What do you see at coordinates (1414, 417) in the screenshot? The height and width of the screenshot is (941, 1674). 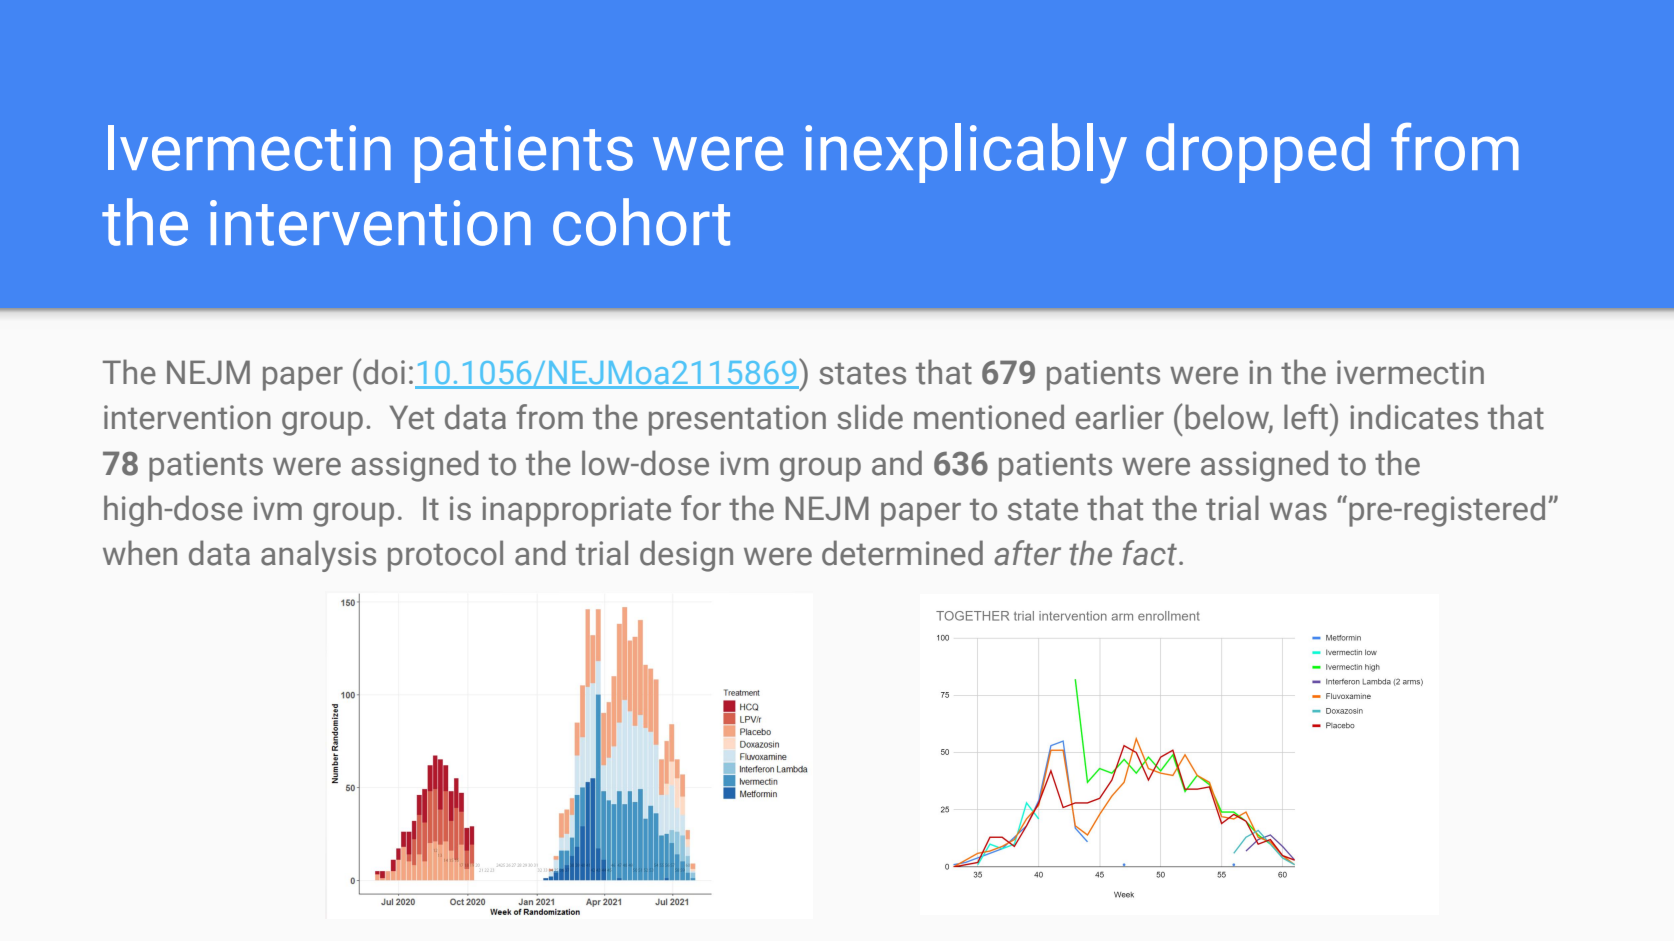 I see `indicates` at bounding box center [1414, 417].
